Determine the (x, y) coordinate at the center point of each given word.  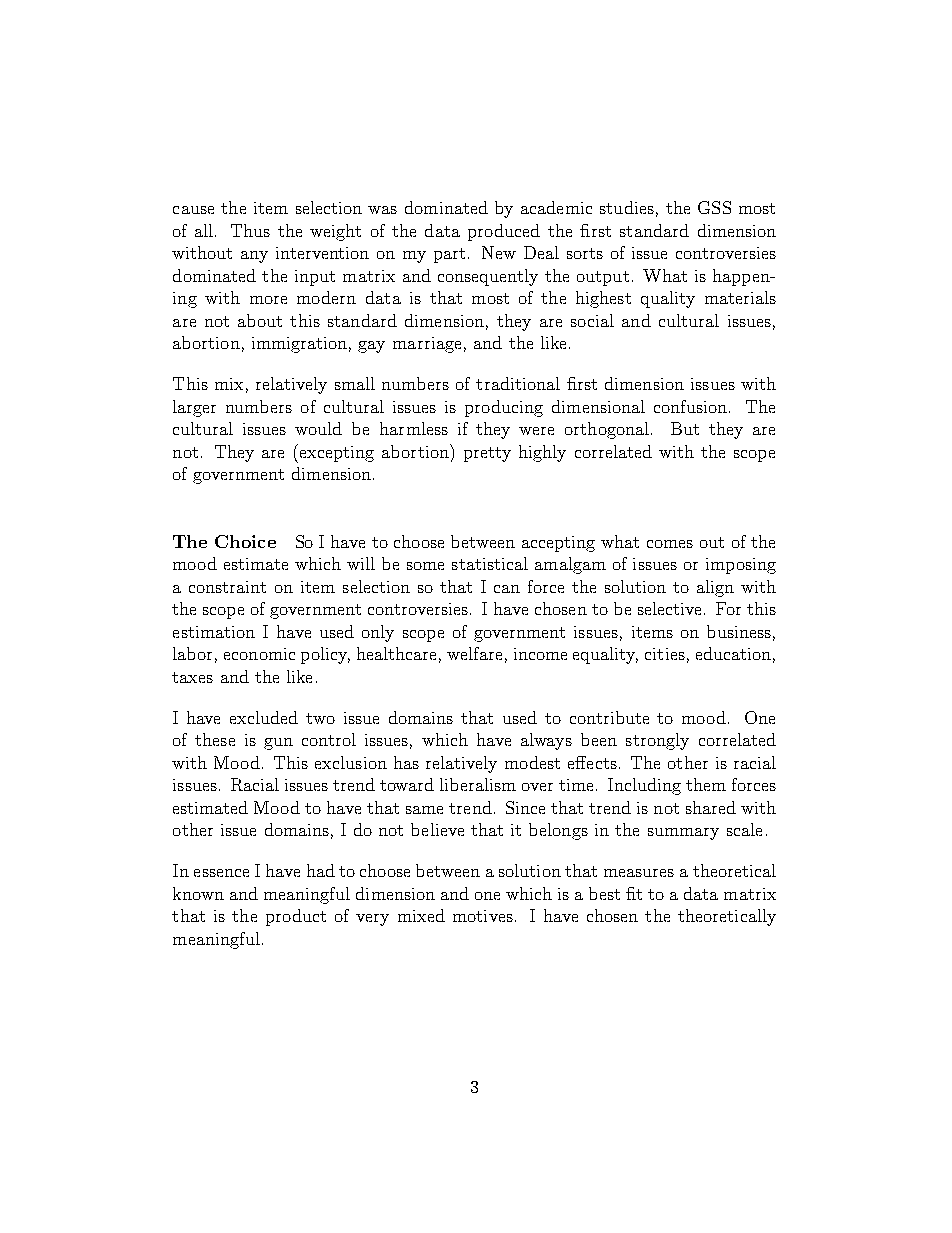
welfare (474, 653)
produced (504, 232)
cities (665, 654)
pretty (487, 454)
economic (259, 654)
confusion (690, 406)
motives (483, 916)
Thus (250, 230)
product (296, 917)
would (318, 428)
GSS (714, 207)
